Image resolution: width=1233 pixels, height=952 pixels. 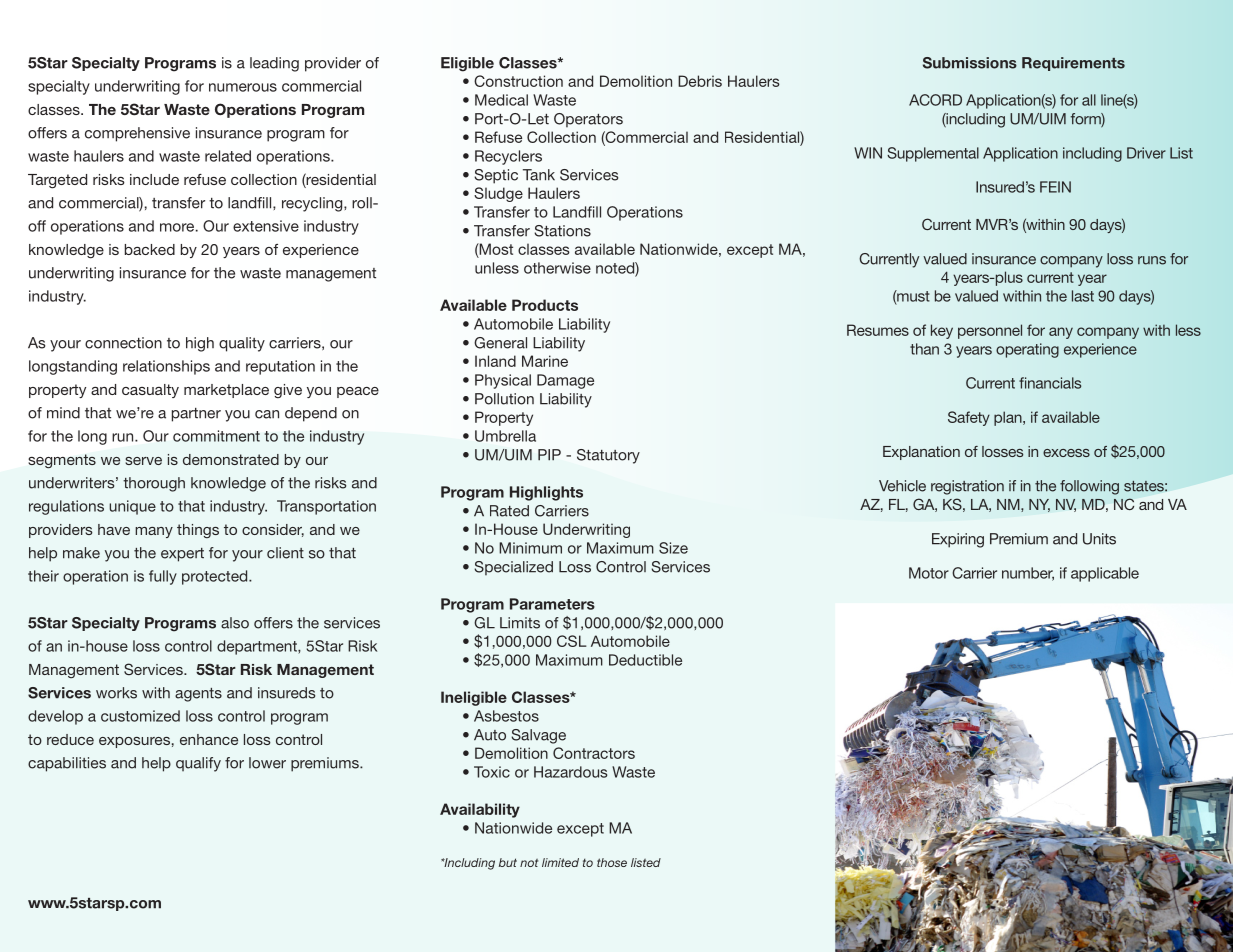 What do you see at coordinates (545, 361) in the screenshot?
I see `Marine` at bounding box center [545, 361].
